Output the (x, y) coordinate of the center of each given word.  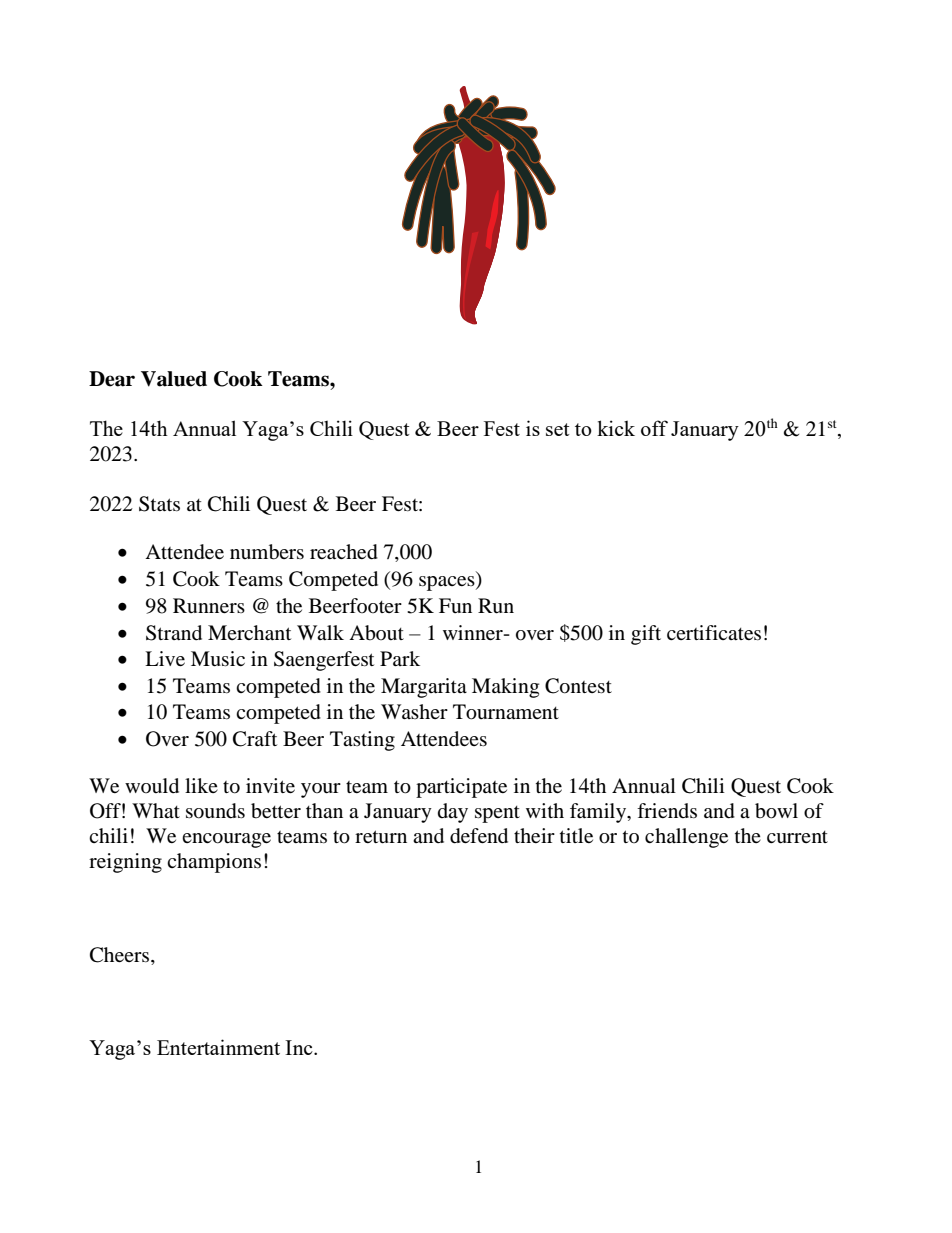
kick (616, 428)
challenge (686, 838)
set (558, 429)
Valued (174, 379)
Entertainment (218, 1047)
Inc (300, 1047)
